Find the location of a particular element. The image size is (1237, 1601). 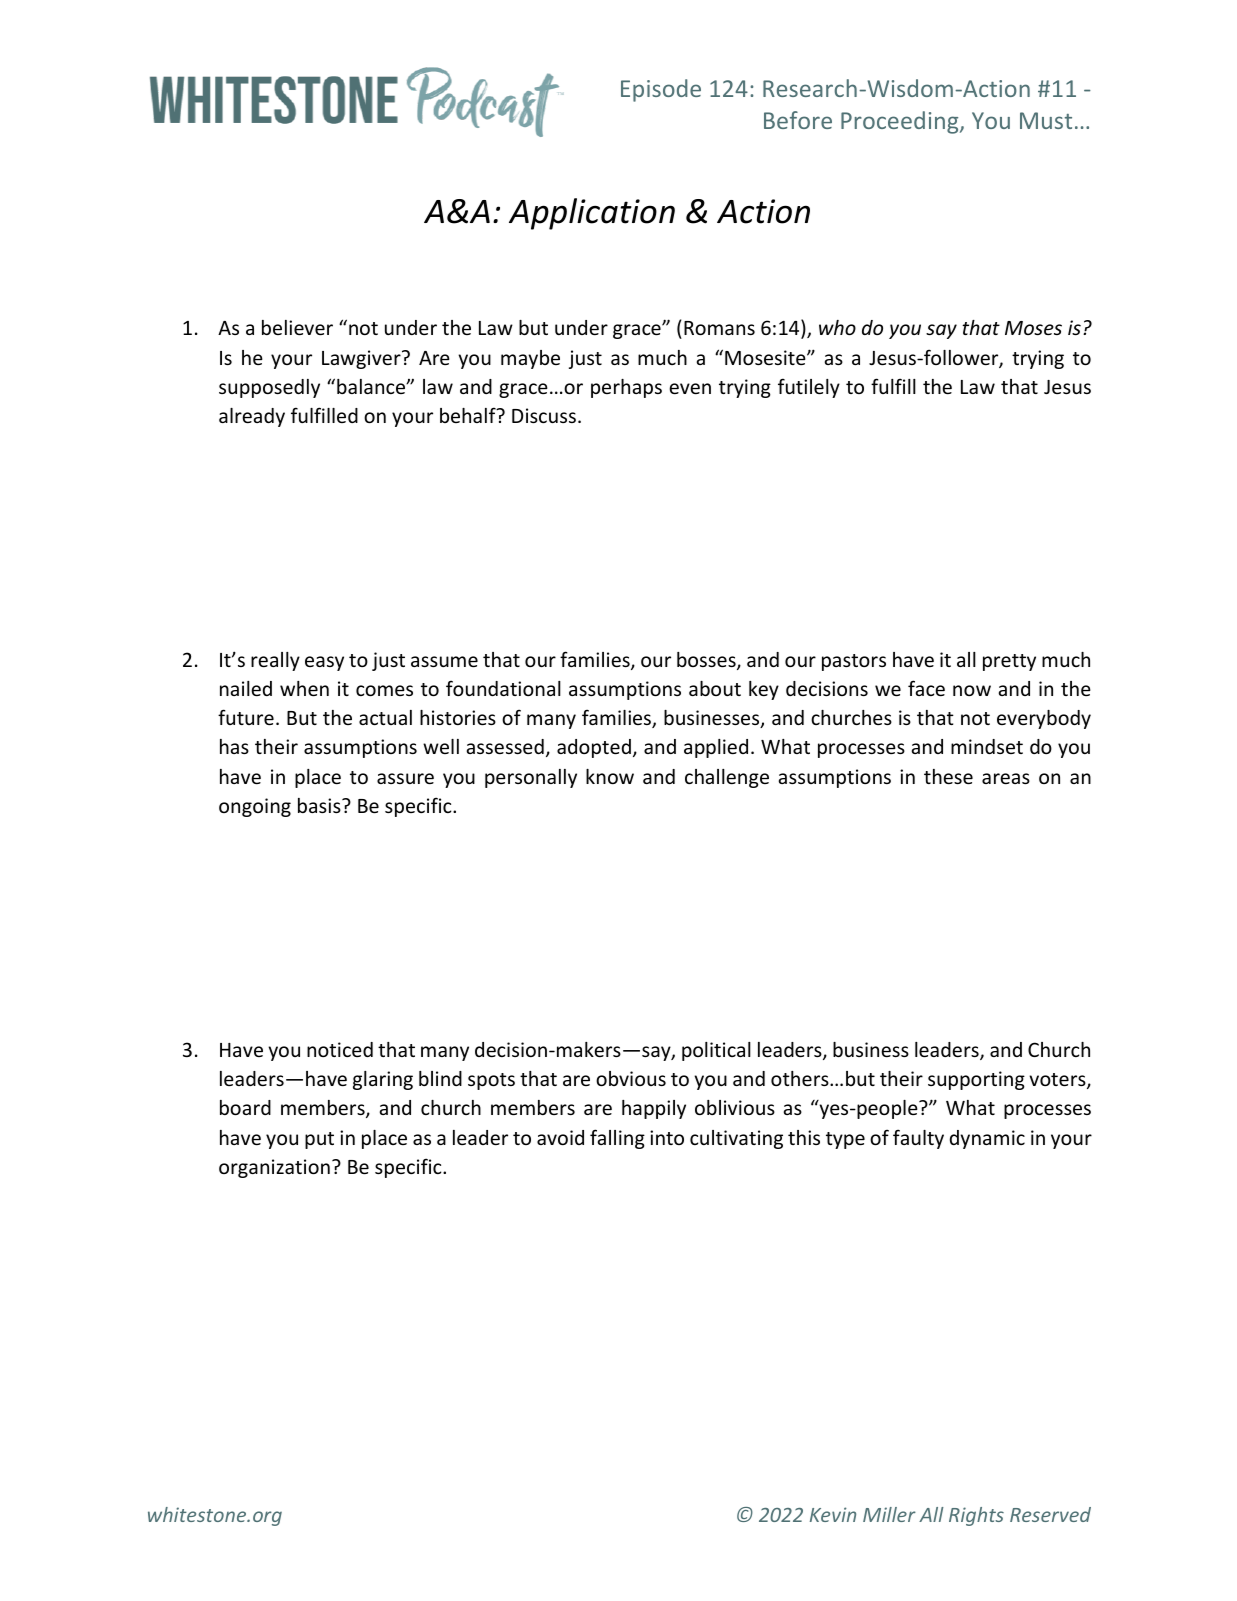

easy is located at coordinates (324, 663).
